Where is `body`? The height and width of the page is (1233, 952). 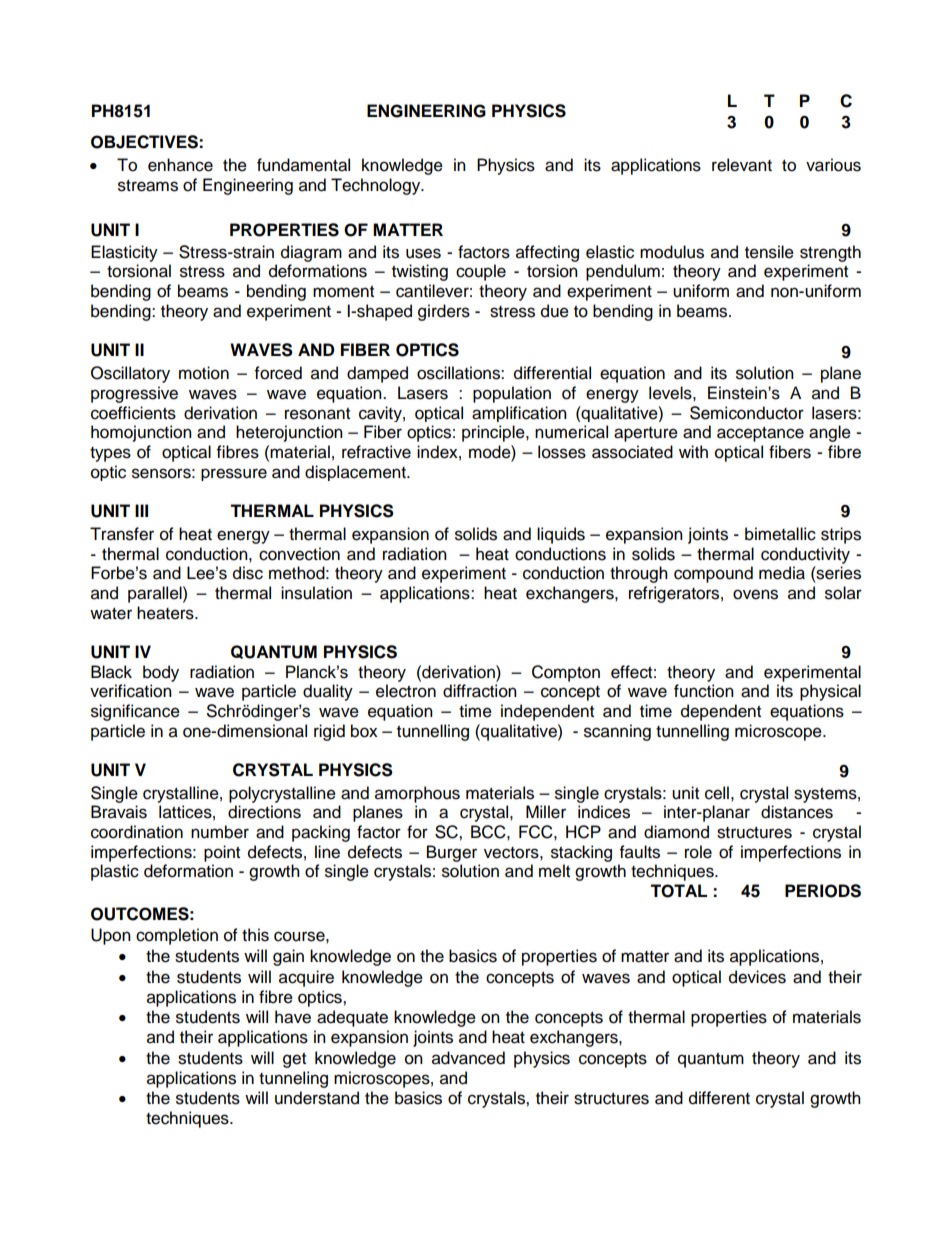
body is located at coordinates (161, 673).
